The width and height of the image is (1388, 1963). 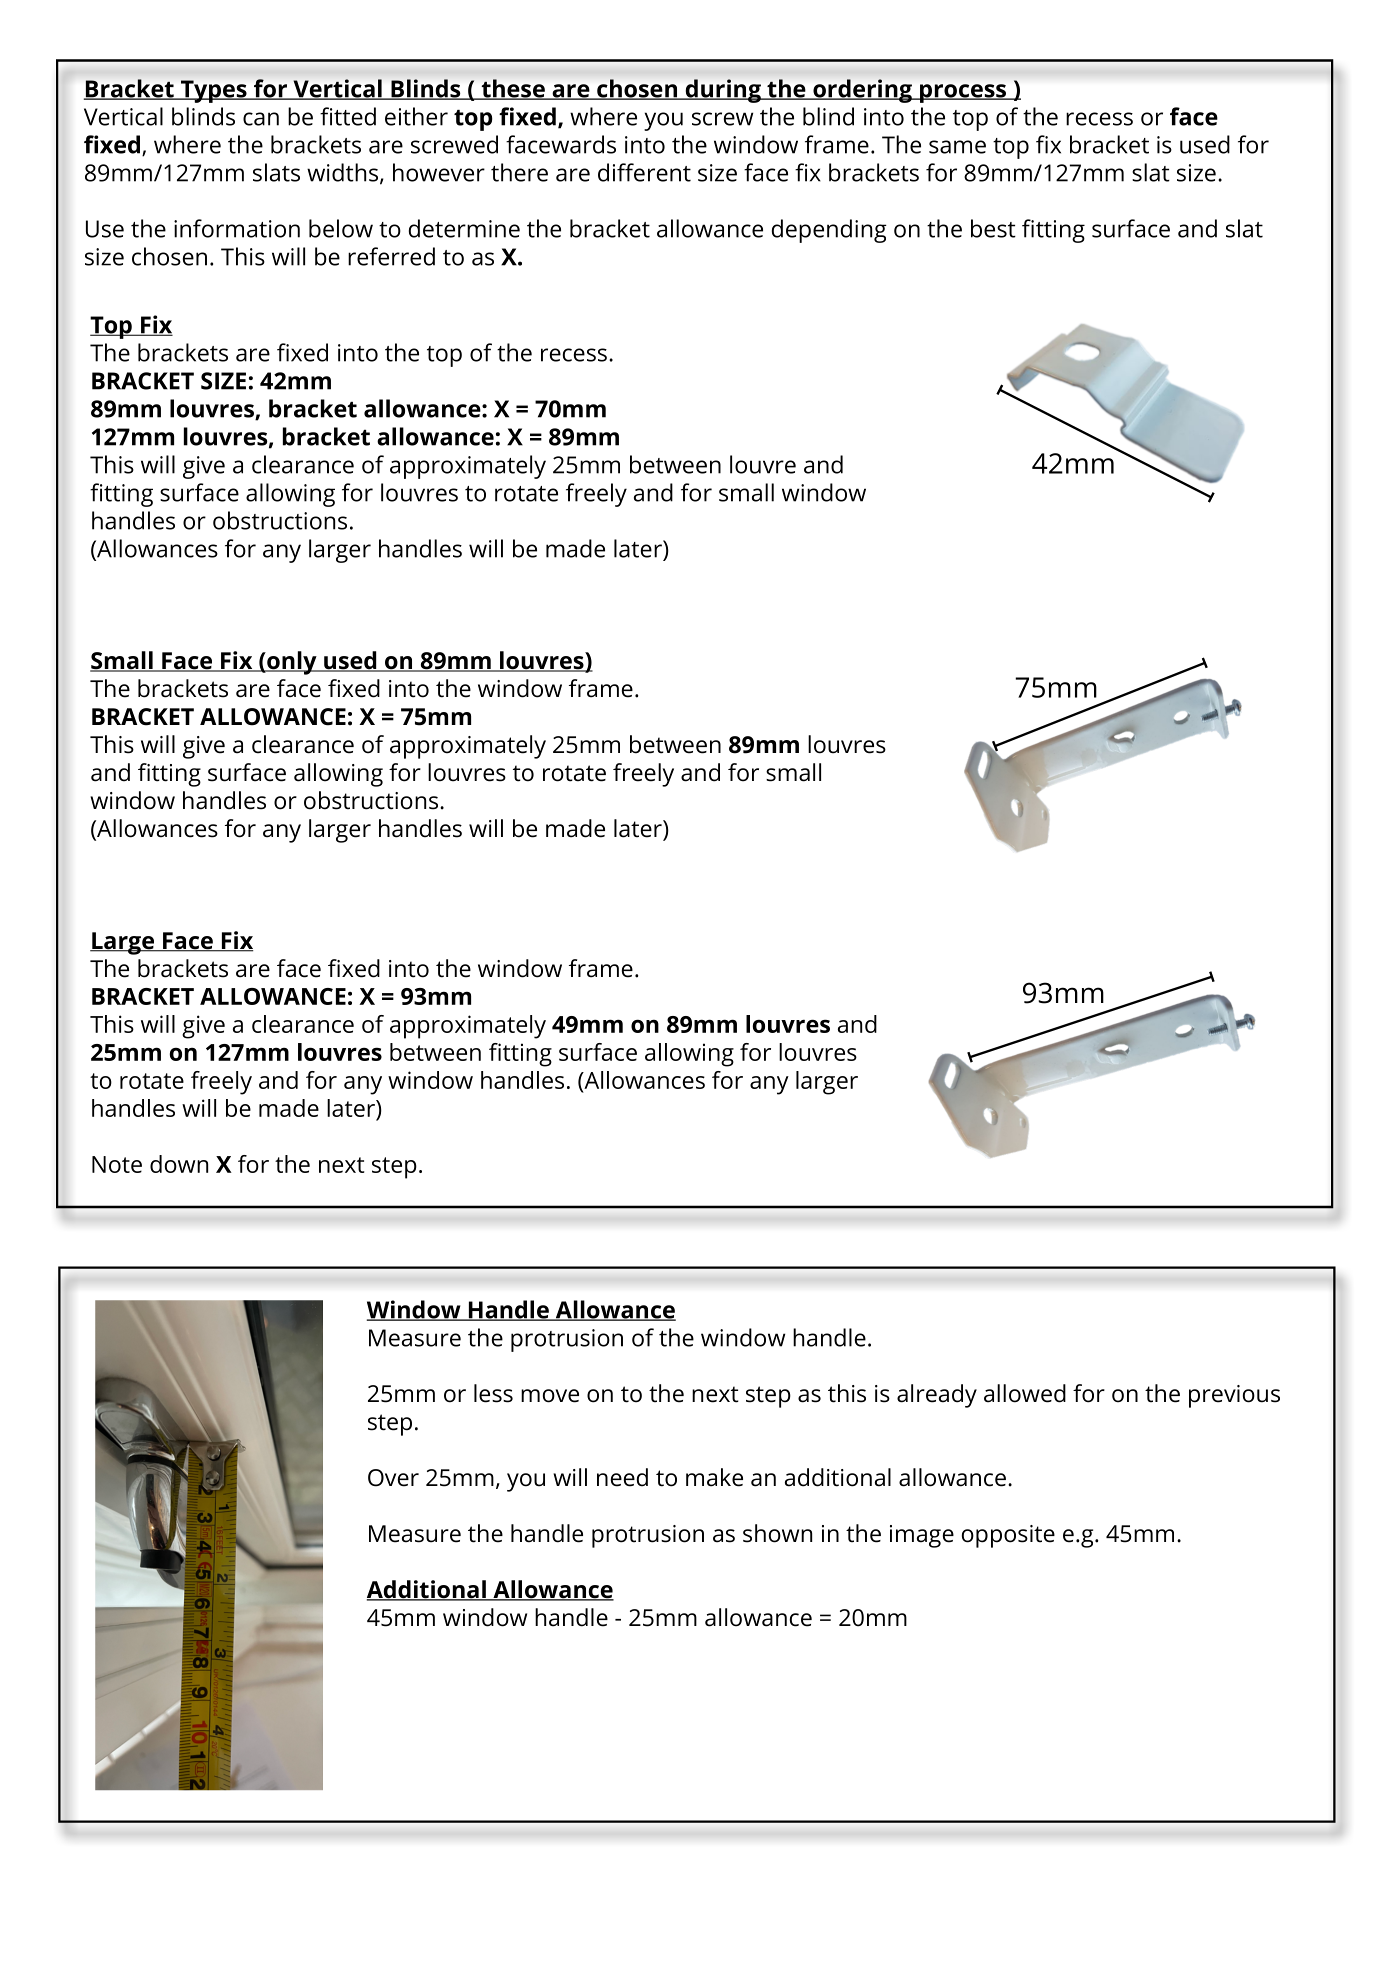 I want to click on previous, so click(x=1234, y=1396).
